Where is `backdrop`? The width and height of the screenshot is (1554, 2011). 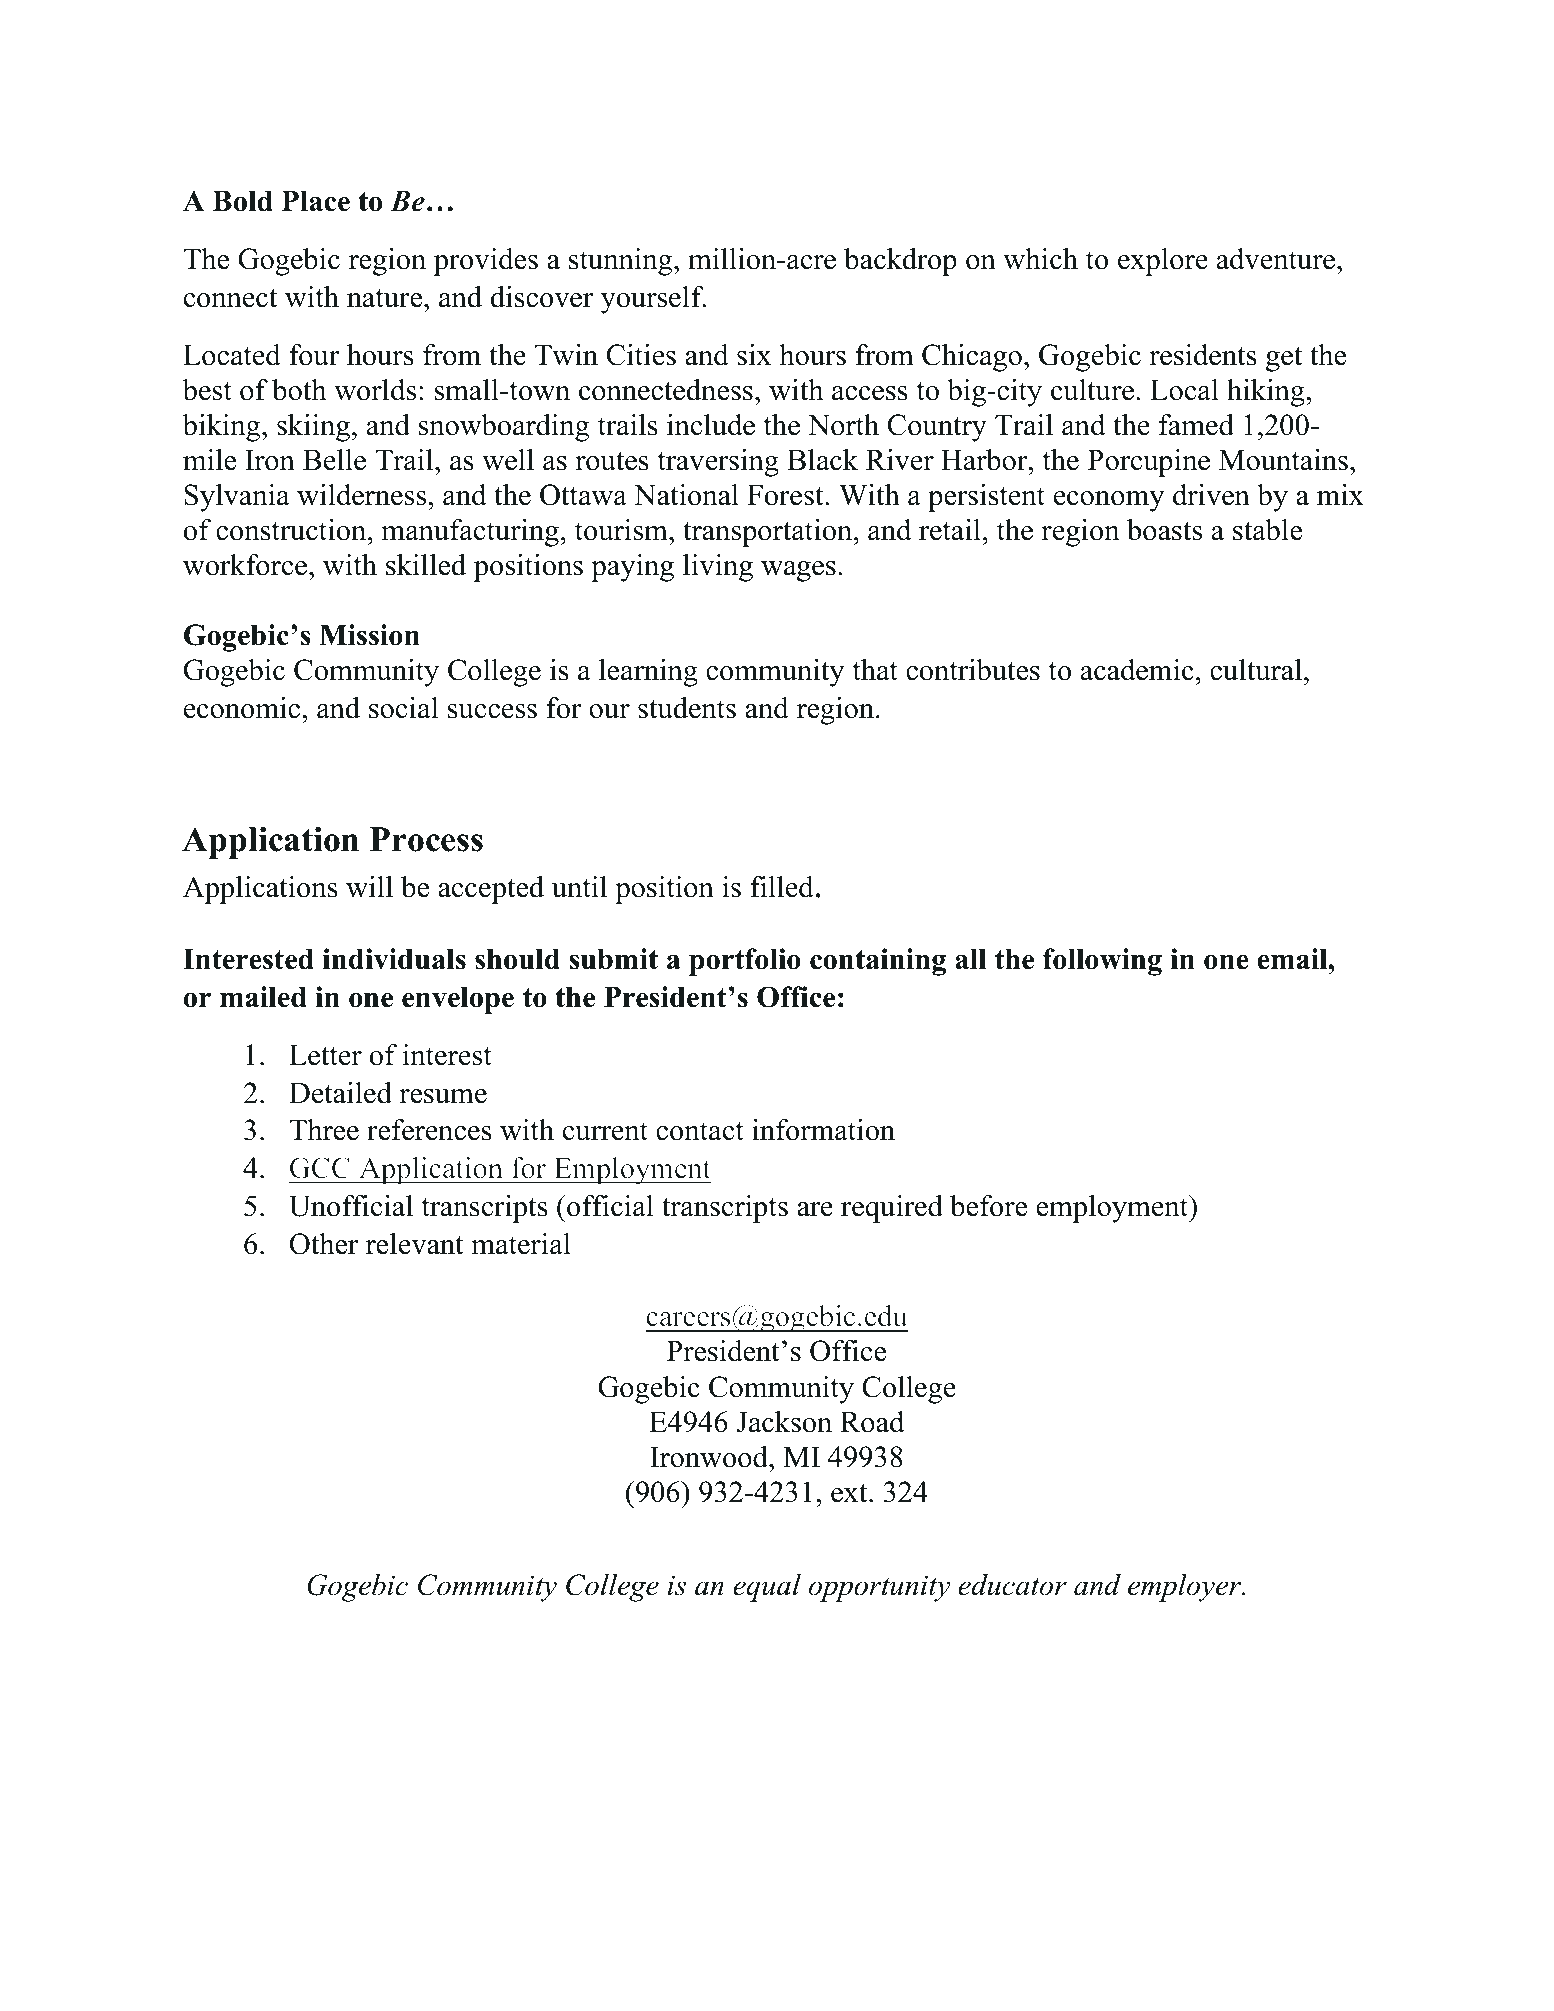 backdrop is located at coordinates (900, 262).
